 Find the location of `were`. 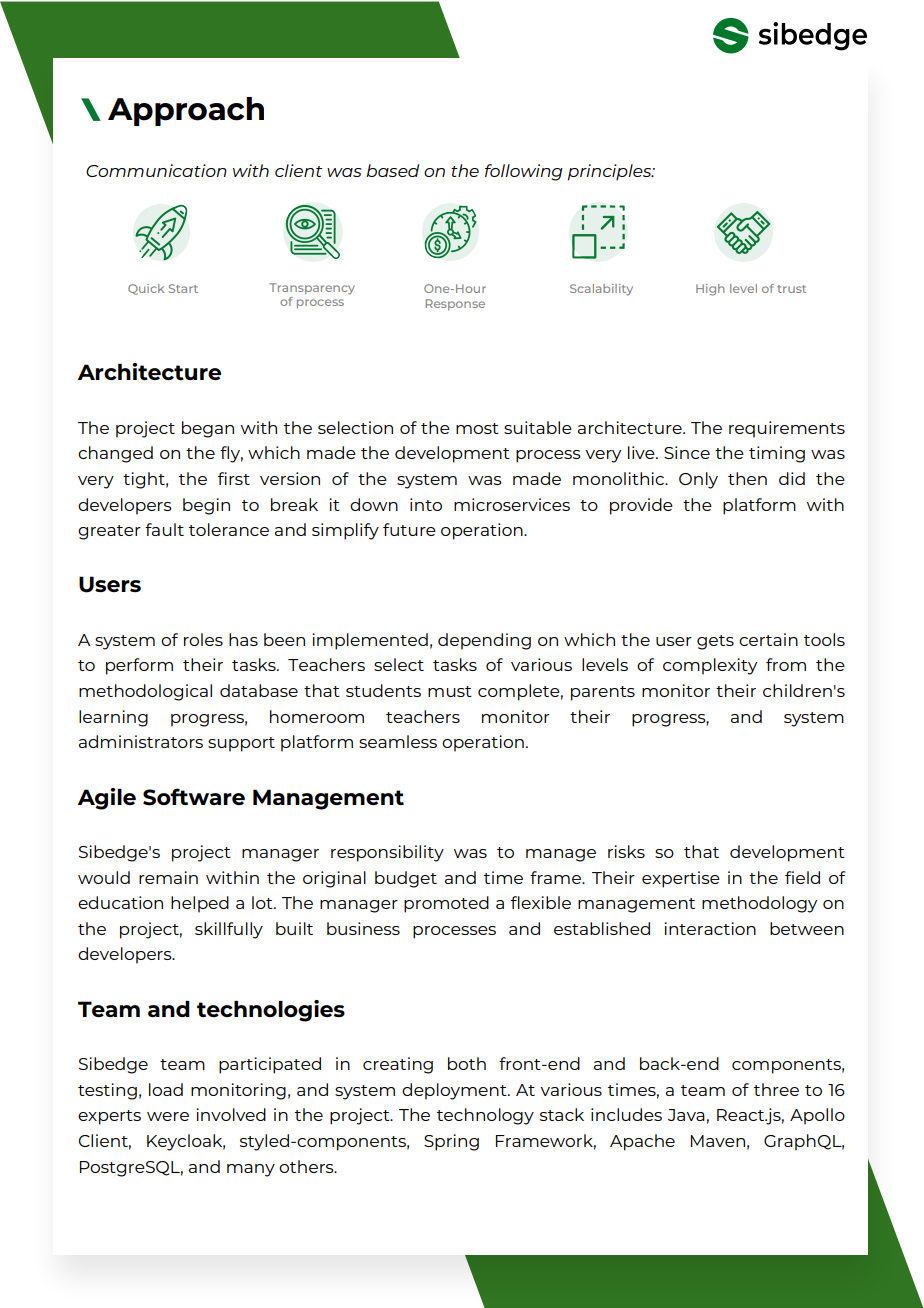

were is located at coordinates (168, 1116).
